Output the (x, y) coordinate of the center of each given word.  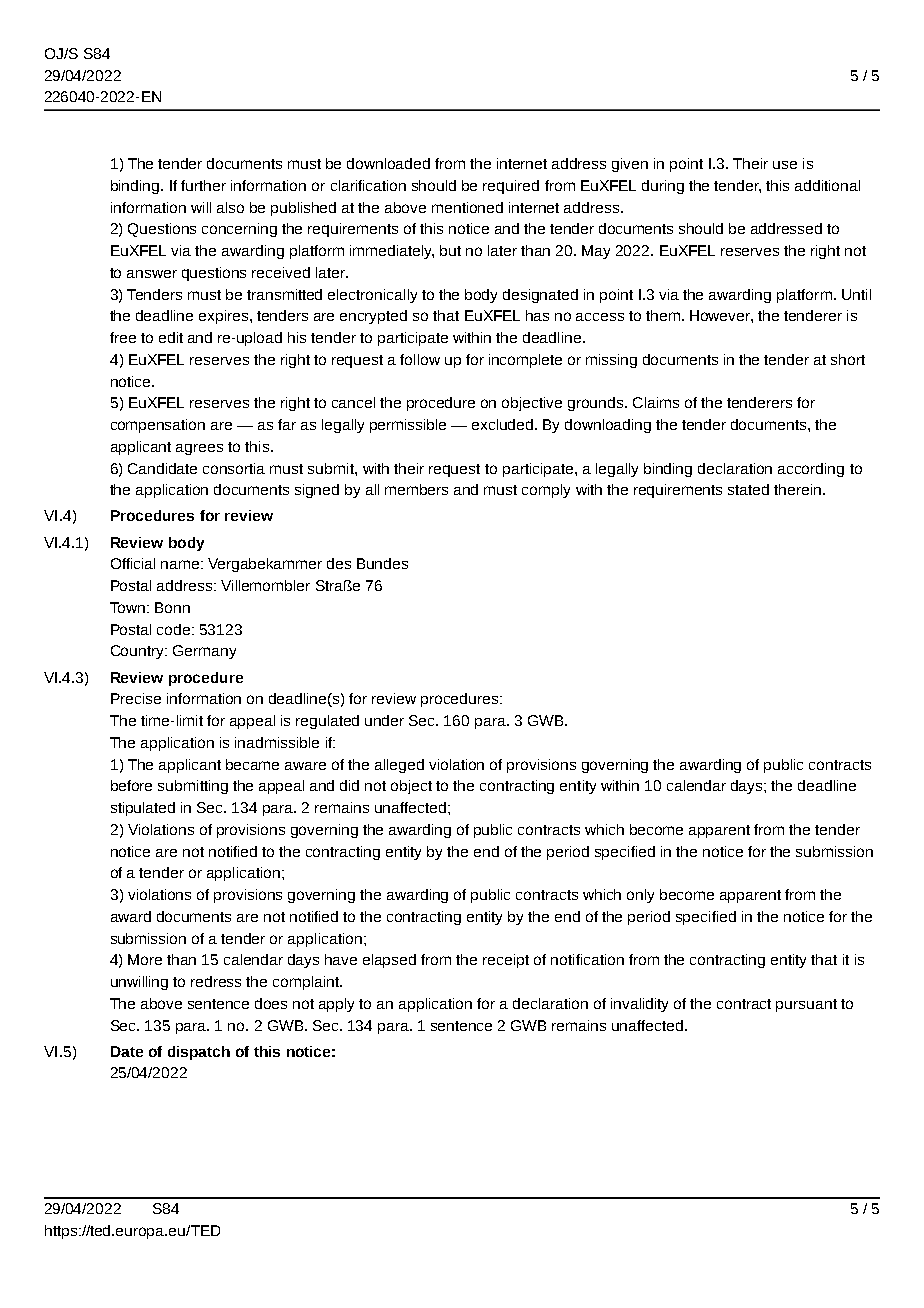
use (785, 165)
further (203, 185)
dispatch (199, 1053)
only (640, 896)
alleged (399, 766)
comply (546, 491)
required (511, 187)
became (252, 764)
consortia (234, 468)
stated (748, 489)
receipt (506, 961)
